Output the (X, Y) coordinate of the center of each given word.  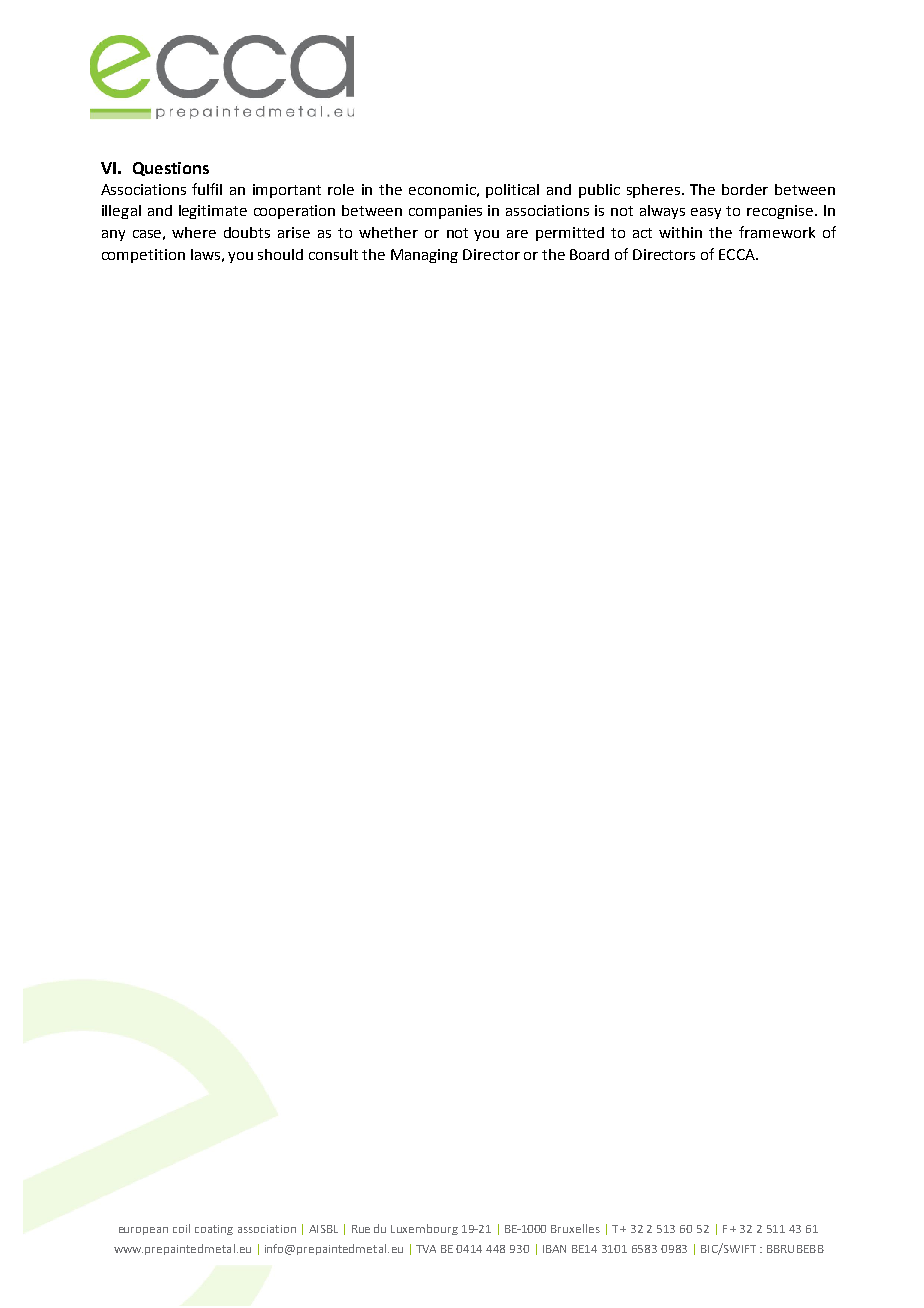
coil (181, 1228)
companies (445, 212)
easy (706, 213)
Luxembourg (424, 1229)
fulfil (207, 189)
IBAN (554, 1249)
